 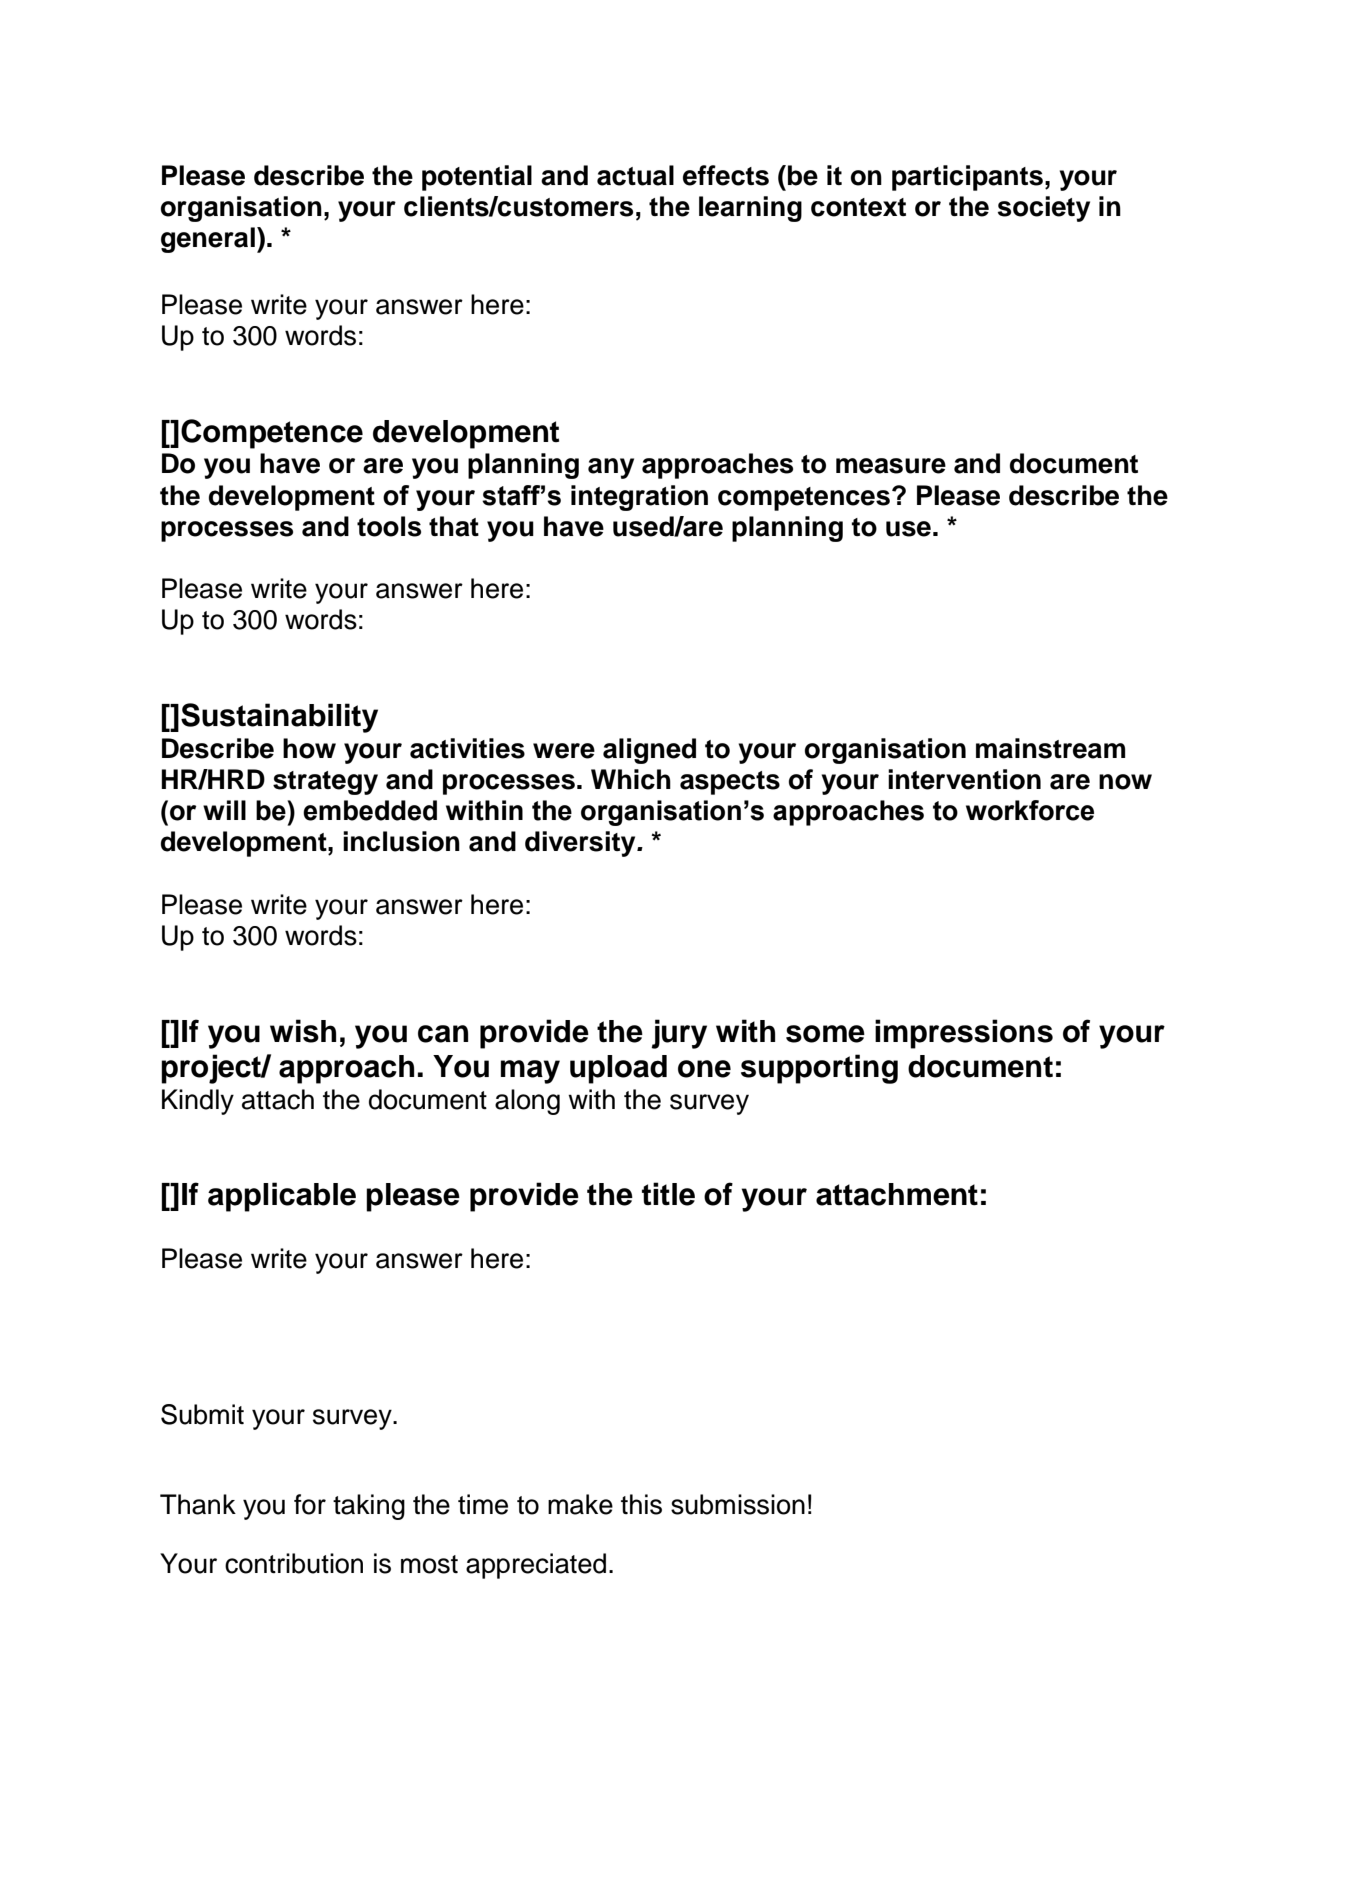 I want to click on society, so click(x=1044, y=209).
